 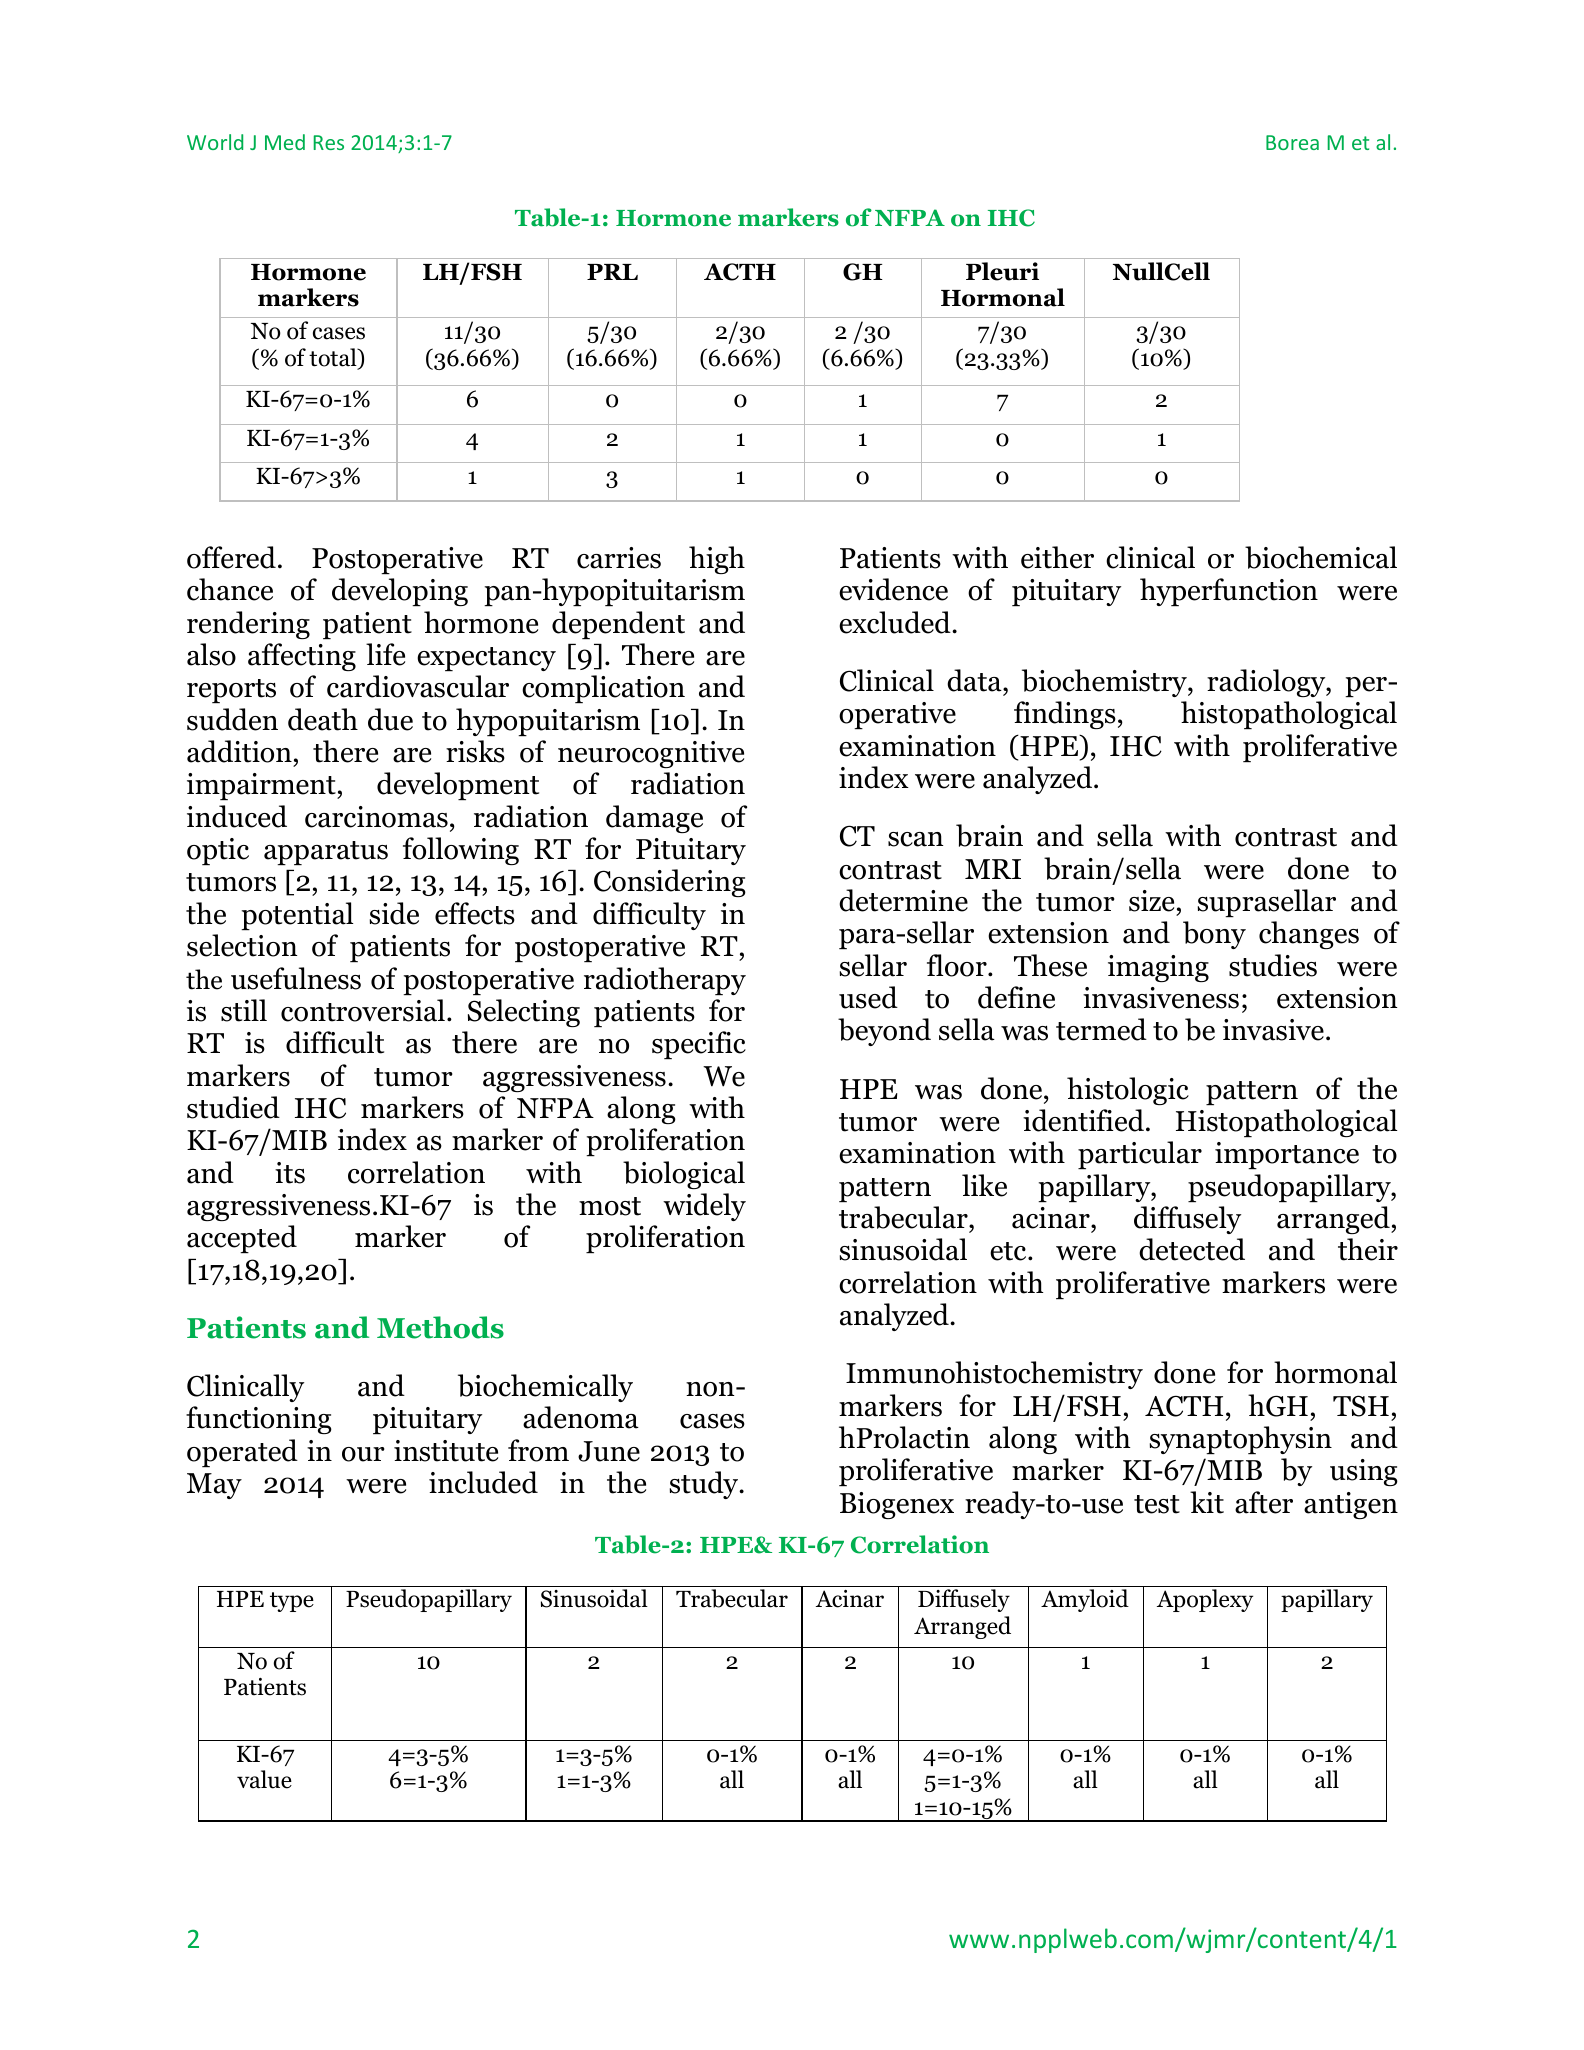 What do you see at coordinates (1057, 557) in the document?
I see `either` at bounding box center [1057, 557].
